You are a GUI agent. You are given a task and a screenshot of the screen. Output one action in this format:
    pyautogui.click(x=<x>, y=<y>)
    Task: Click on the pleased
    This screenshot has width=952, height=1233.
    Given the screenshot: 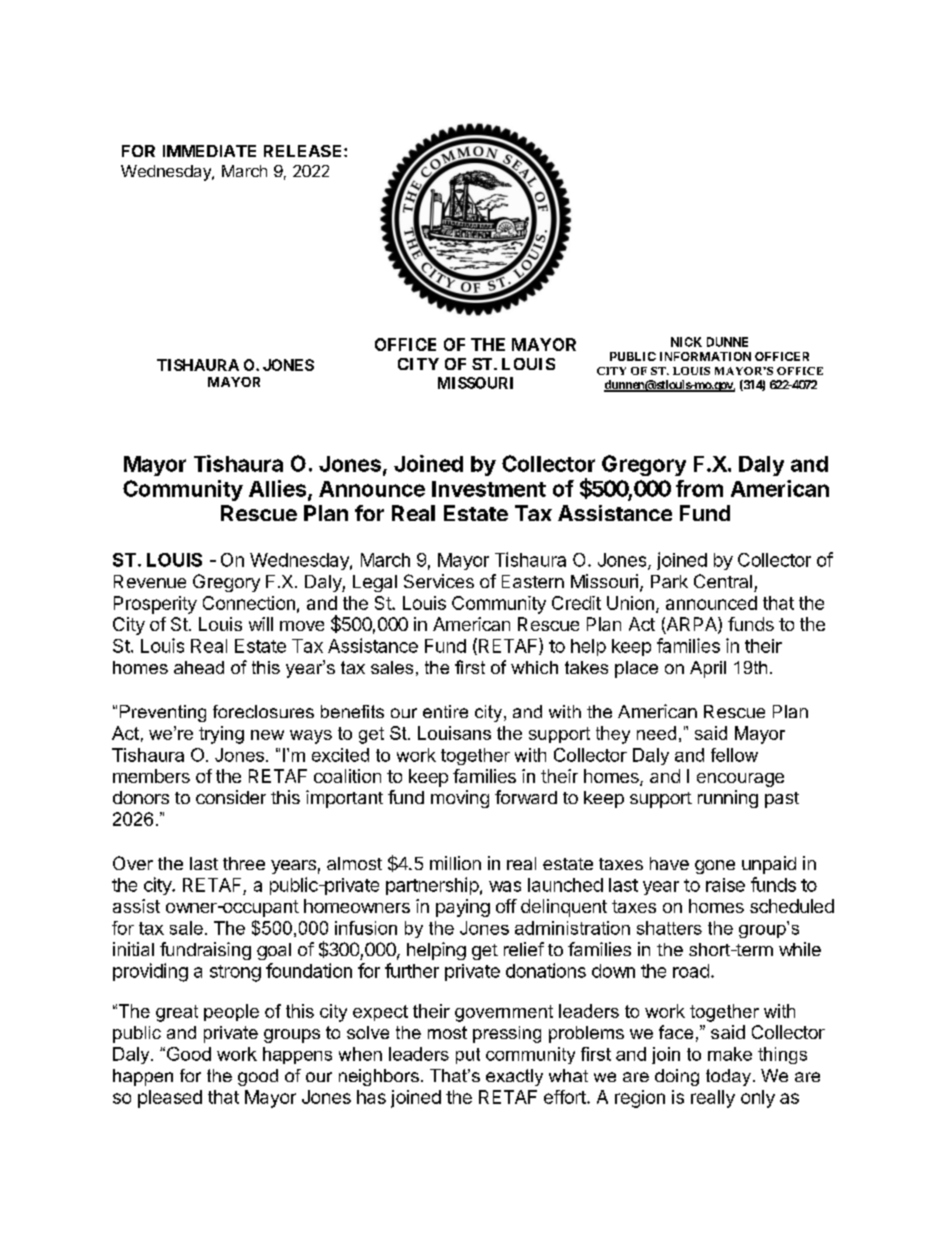 What is the action you would take?
    pyautogui.click(x=170, y=1099)
